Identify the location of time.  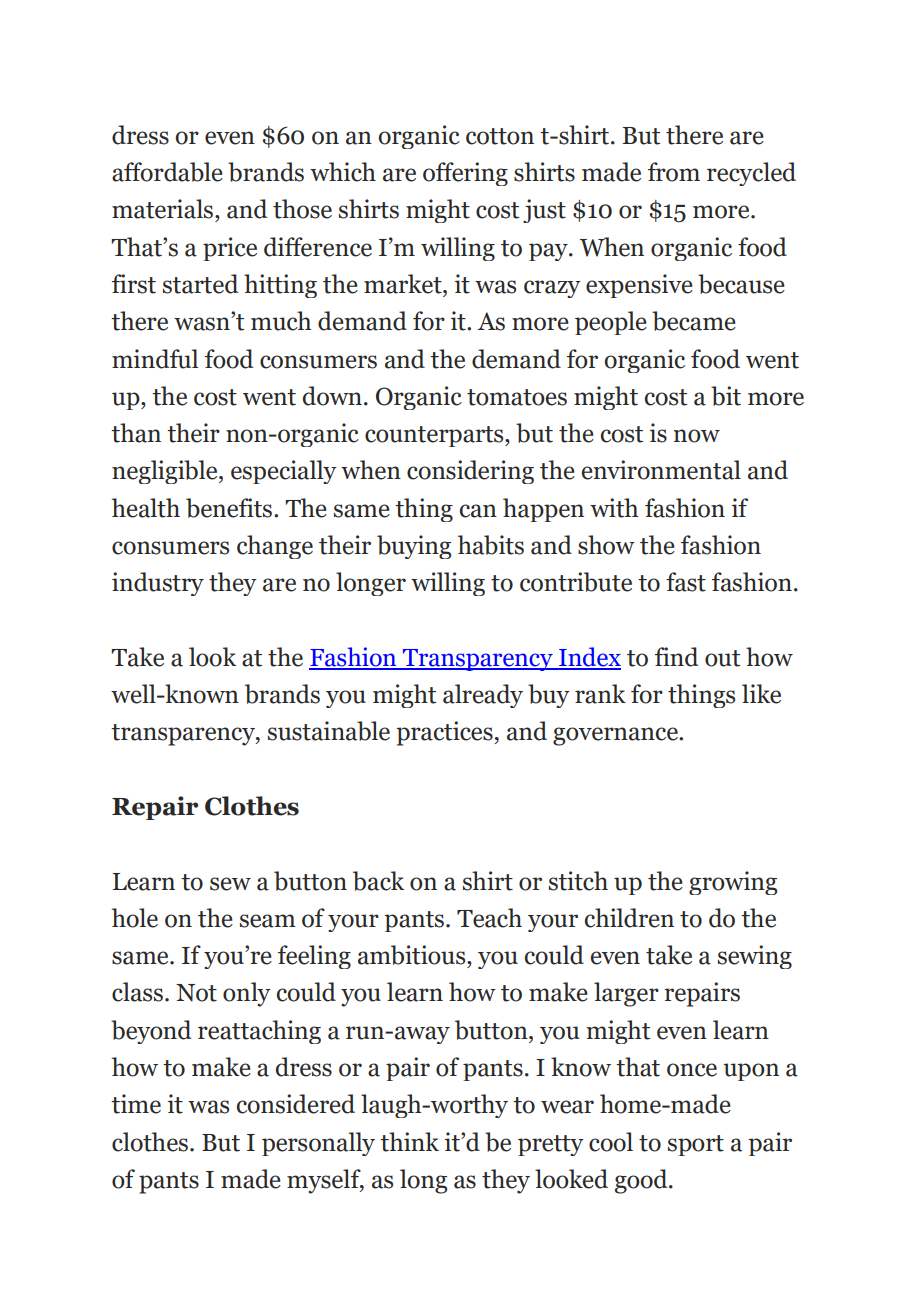
(136, 1104).
